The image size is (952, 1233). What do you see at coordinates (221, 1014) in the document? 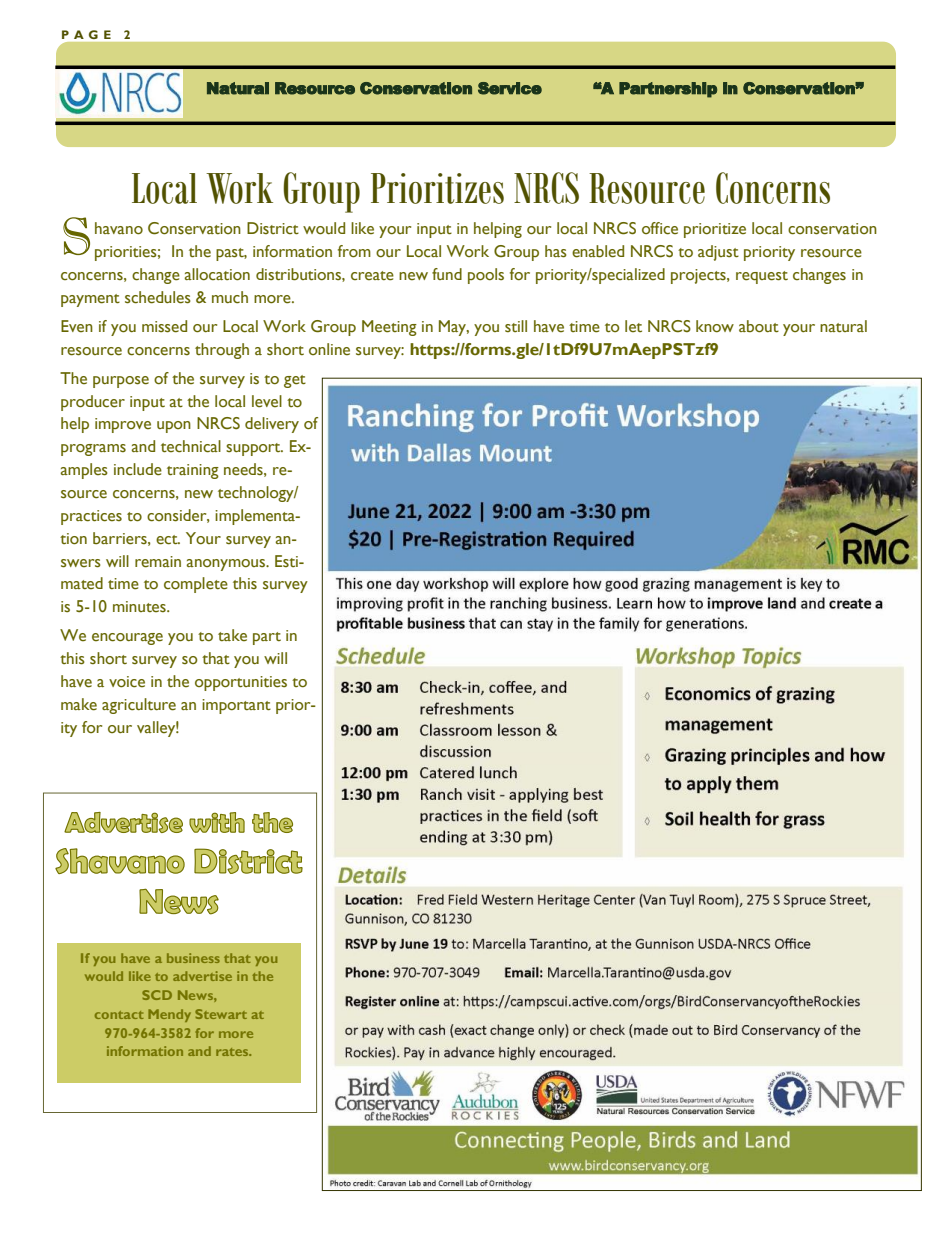
I see `Stewart` at bounding box center [221, 1014].
